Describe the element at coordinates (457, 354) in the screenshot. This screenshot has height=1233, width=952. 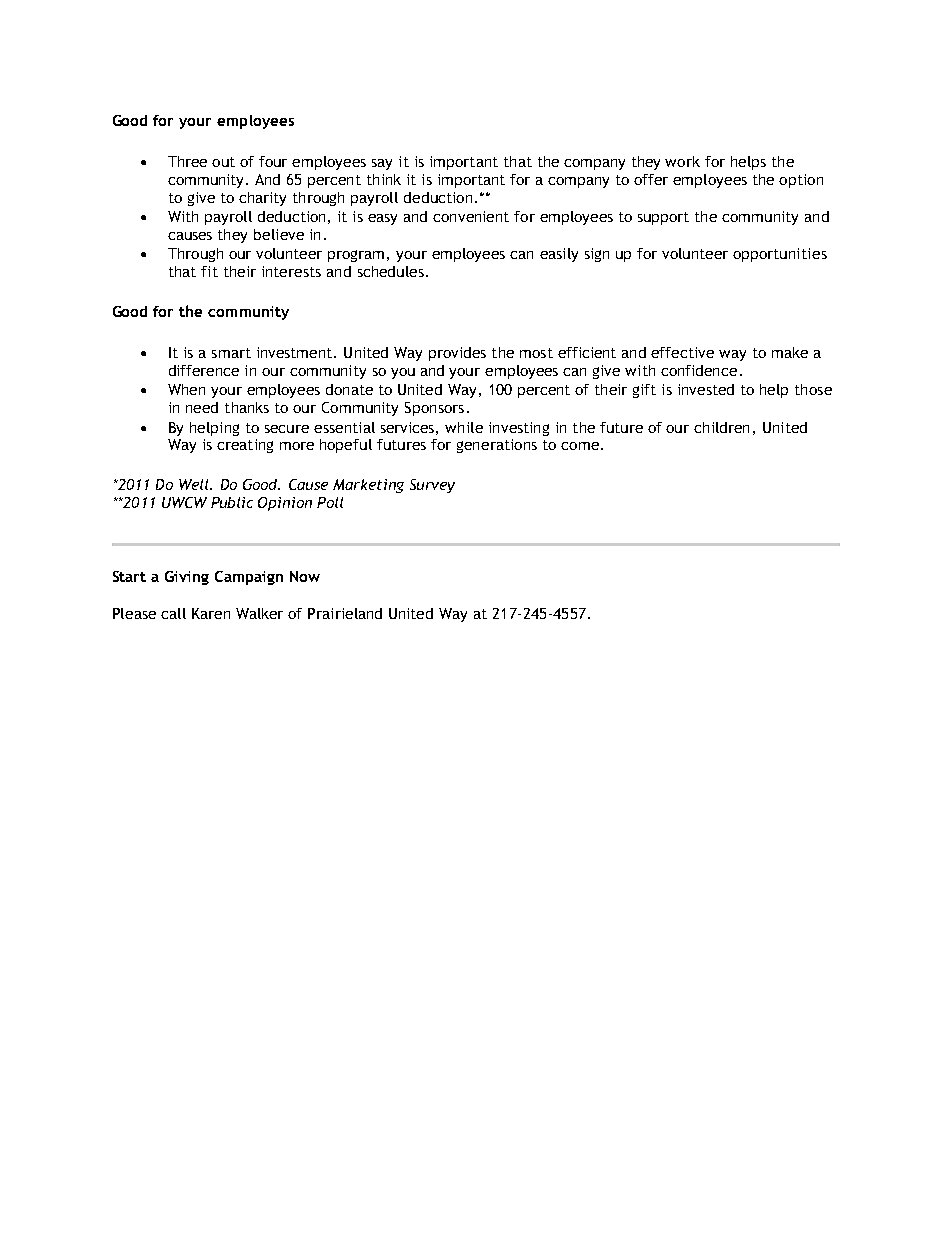
I see `provides` at that location.
